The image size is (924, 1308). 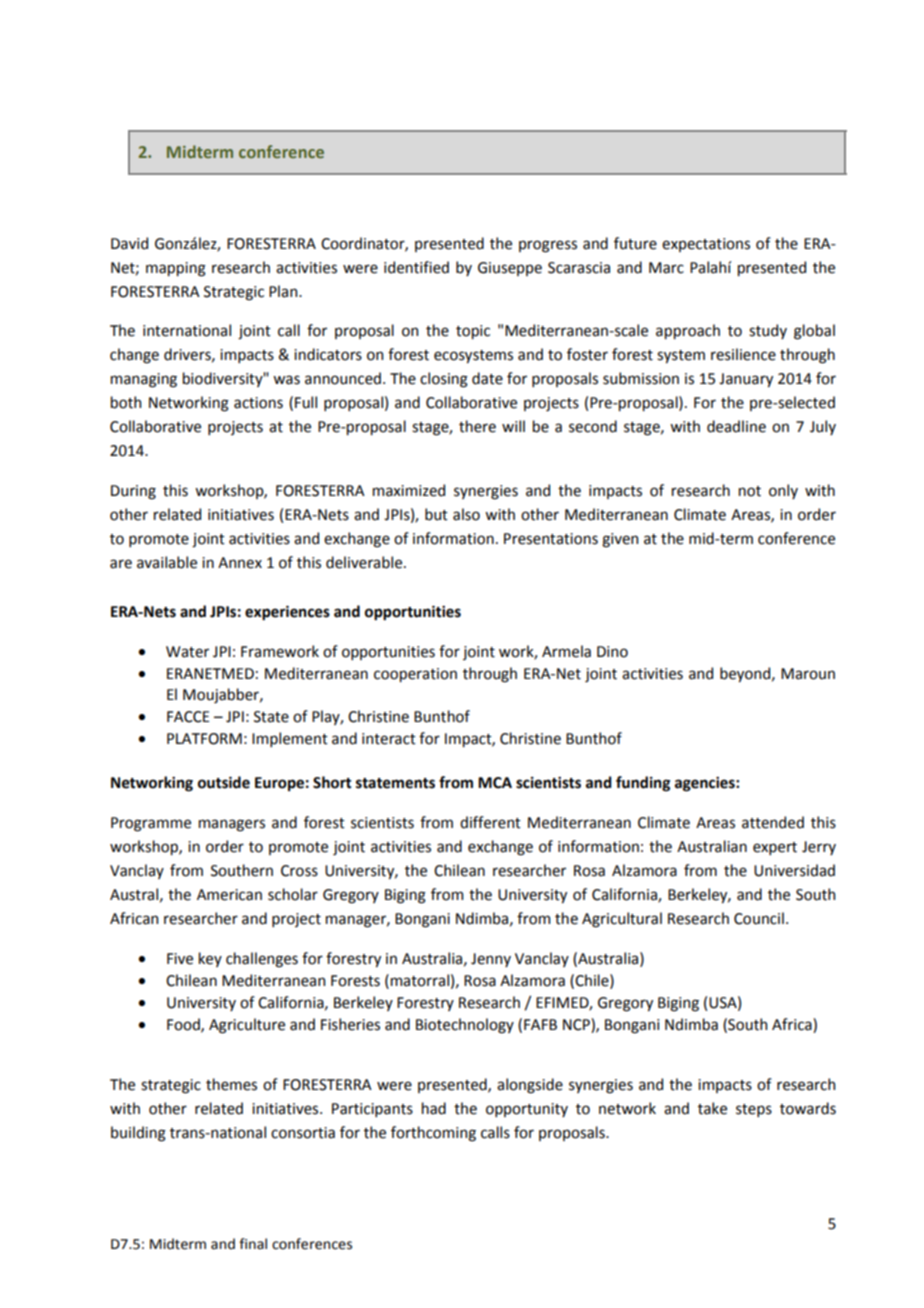 I want to click on Giuseppe, so click(x=510, y=269).
